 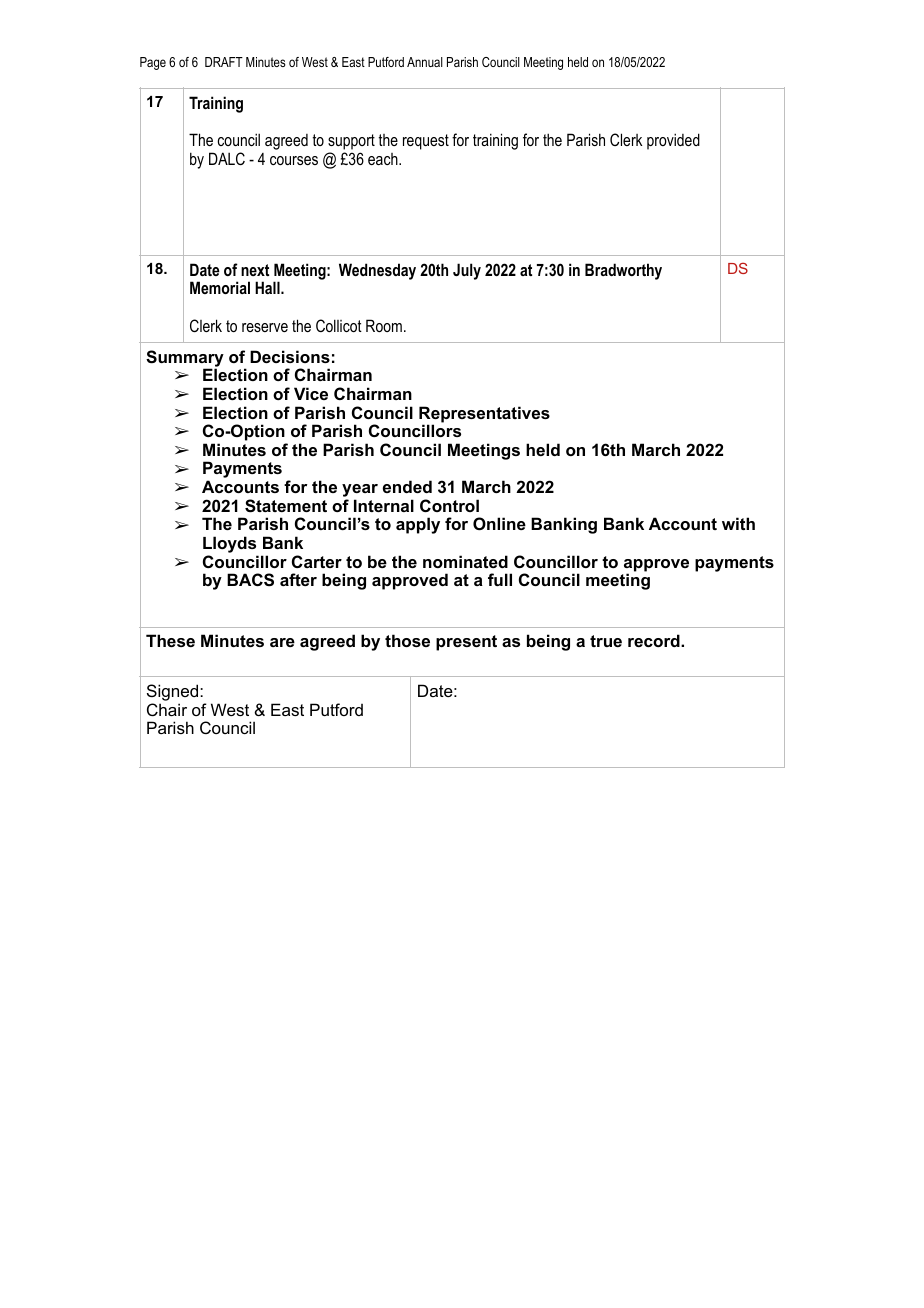 I want to click on DRAFT, so click(x=224, y=62).
